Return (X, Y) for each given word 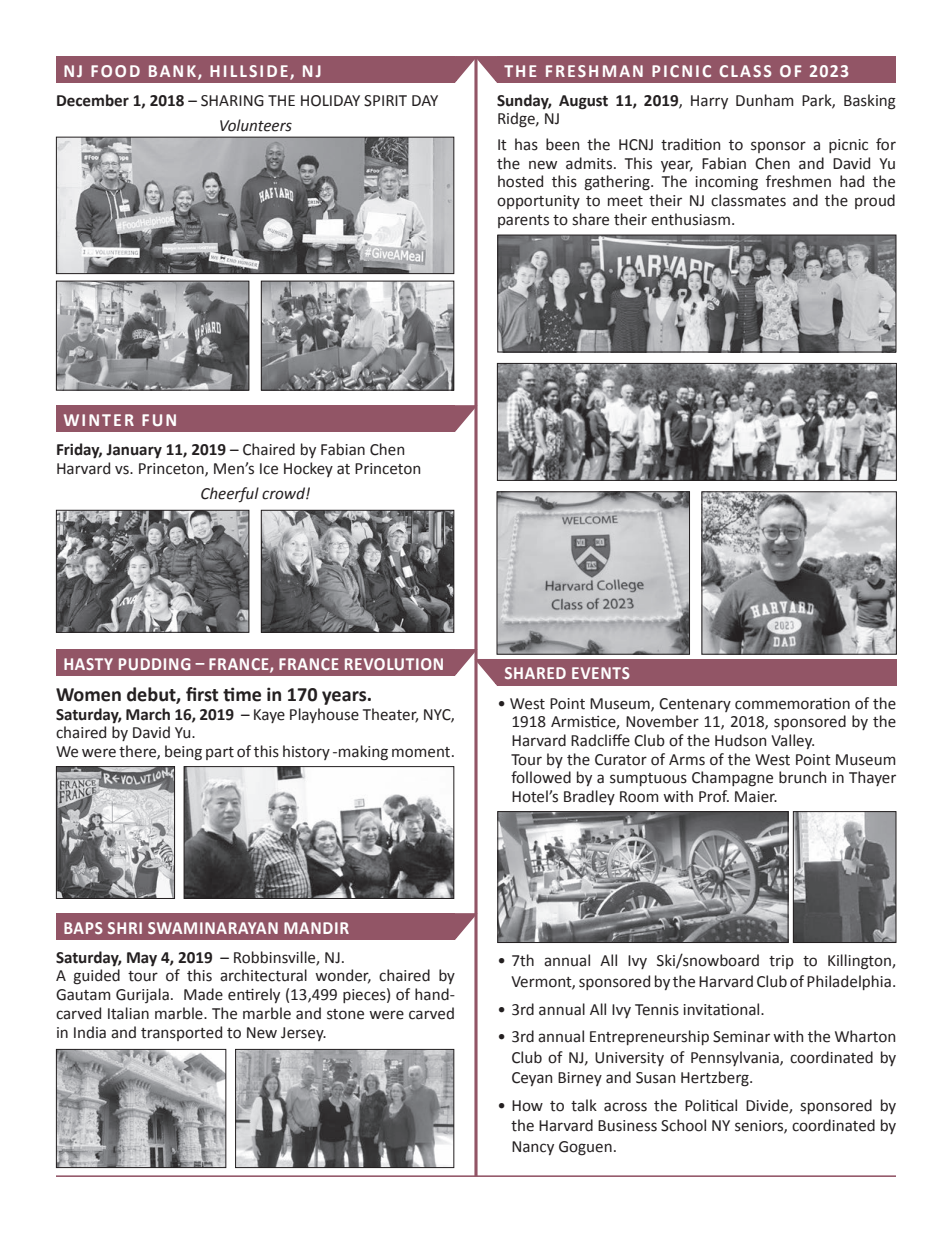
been (562, 144)
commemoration (792, 704)
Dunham (765, 100)
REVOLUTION (394, 664)
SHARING (232, 101)
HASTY (88, 664)
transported (181, 1033)
